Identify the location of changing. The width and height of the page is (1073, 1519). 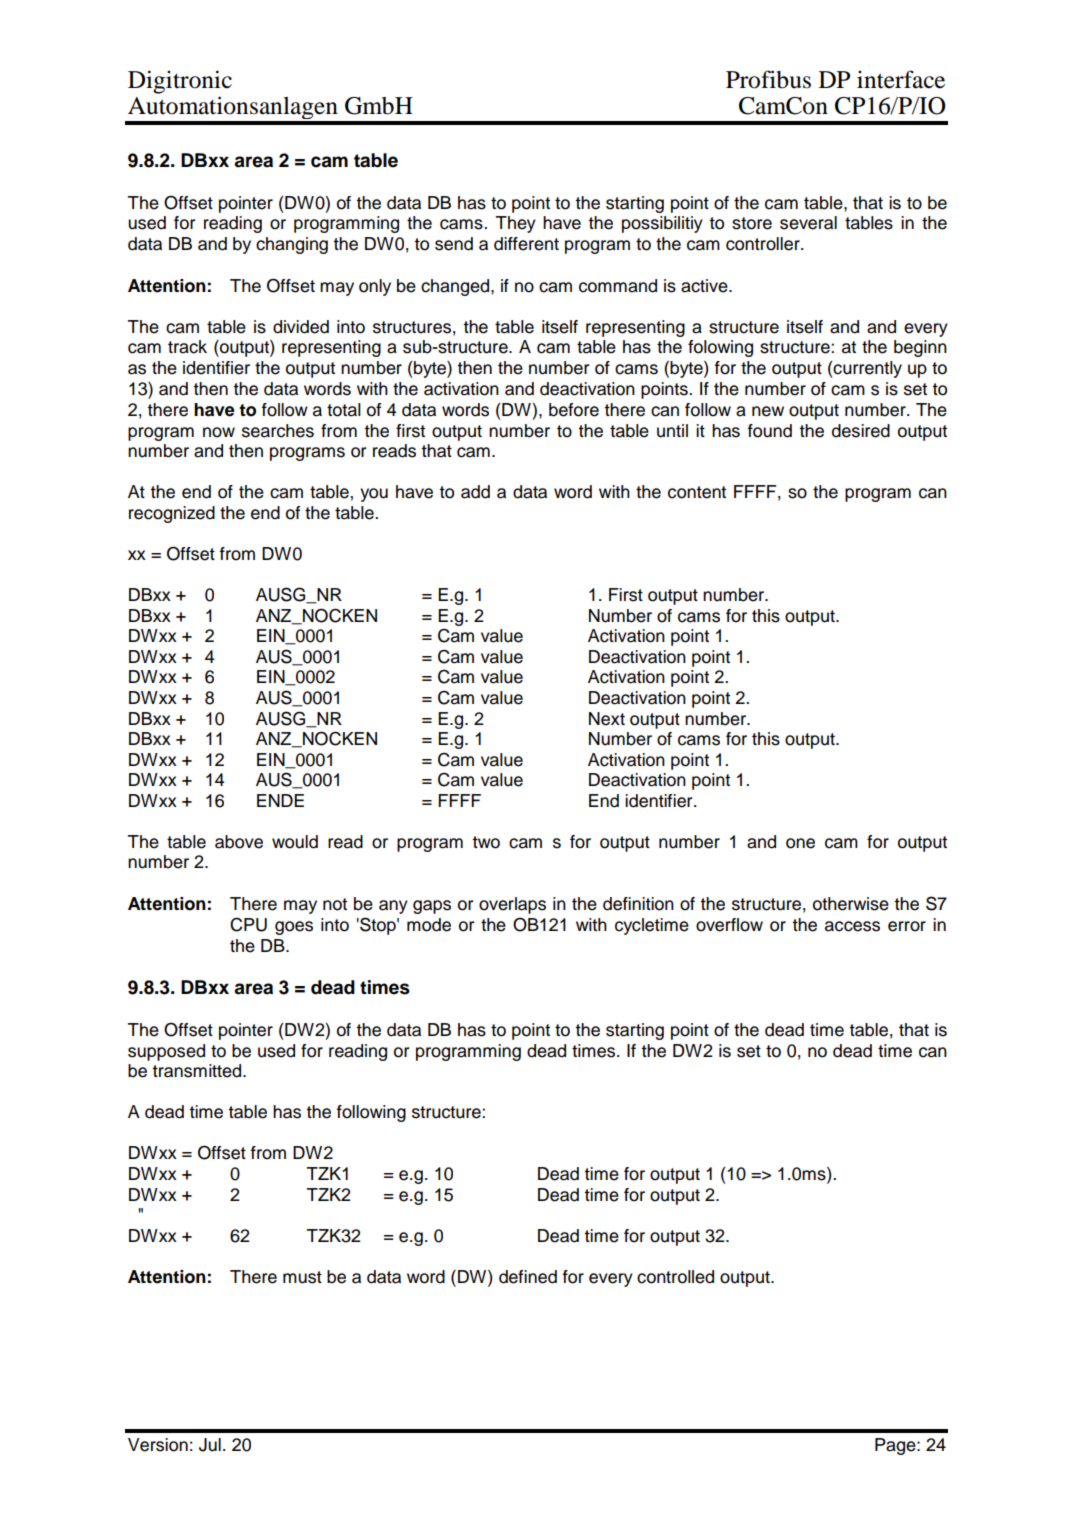
(292, 245).
